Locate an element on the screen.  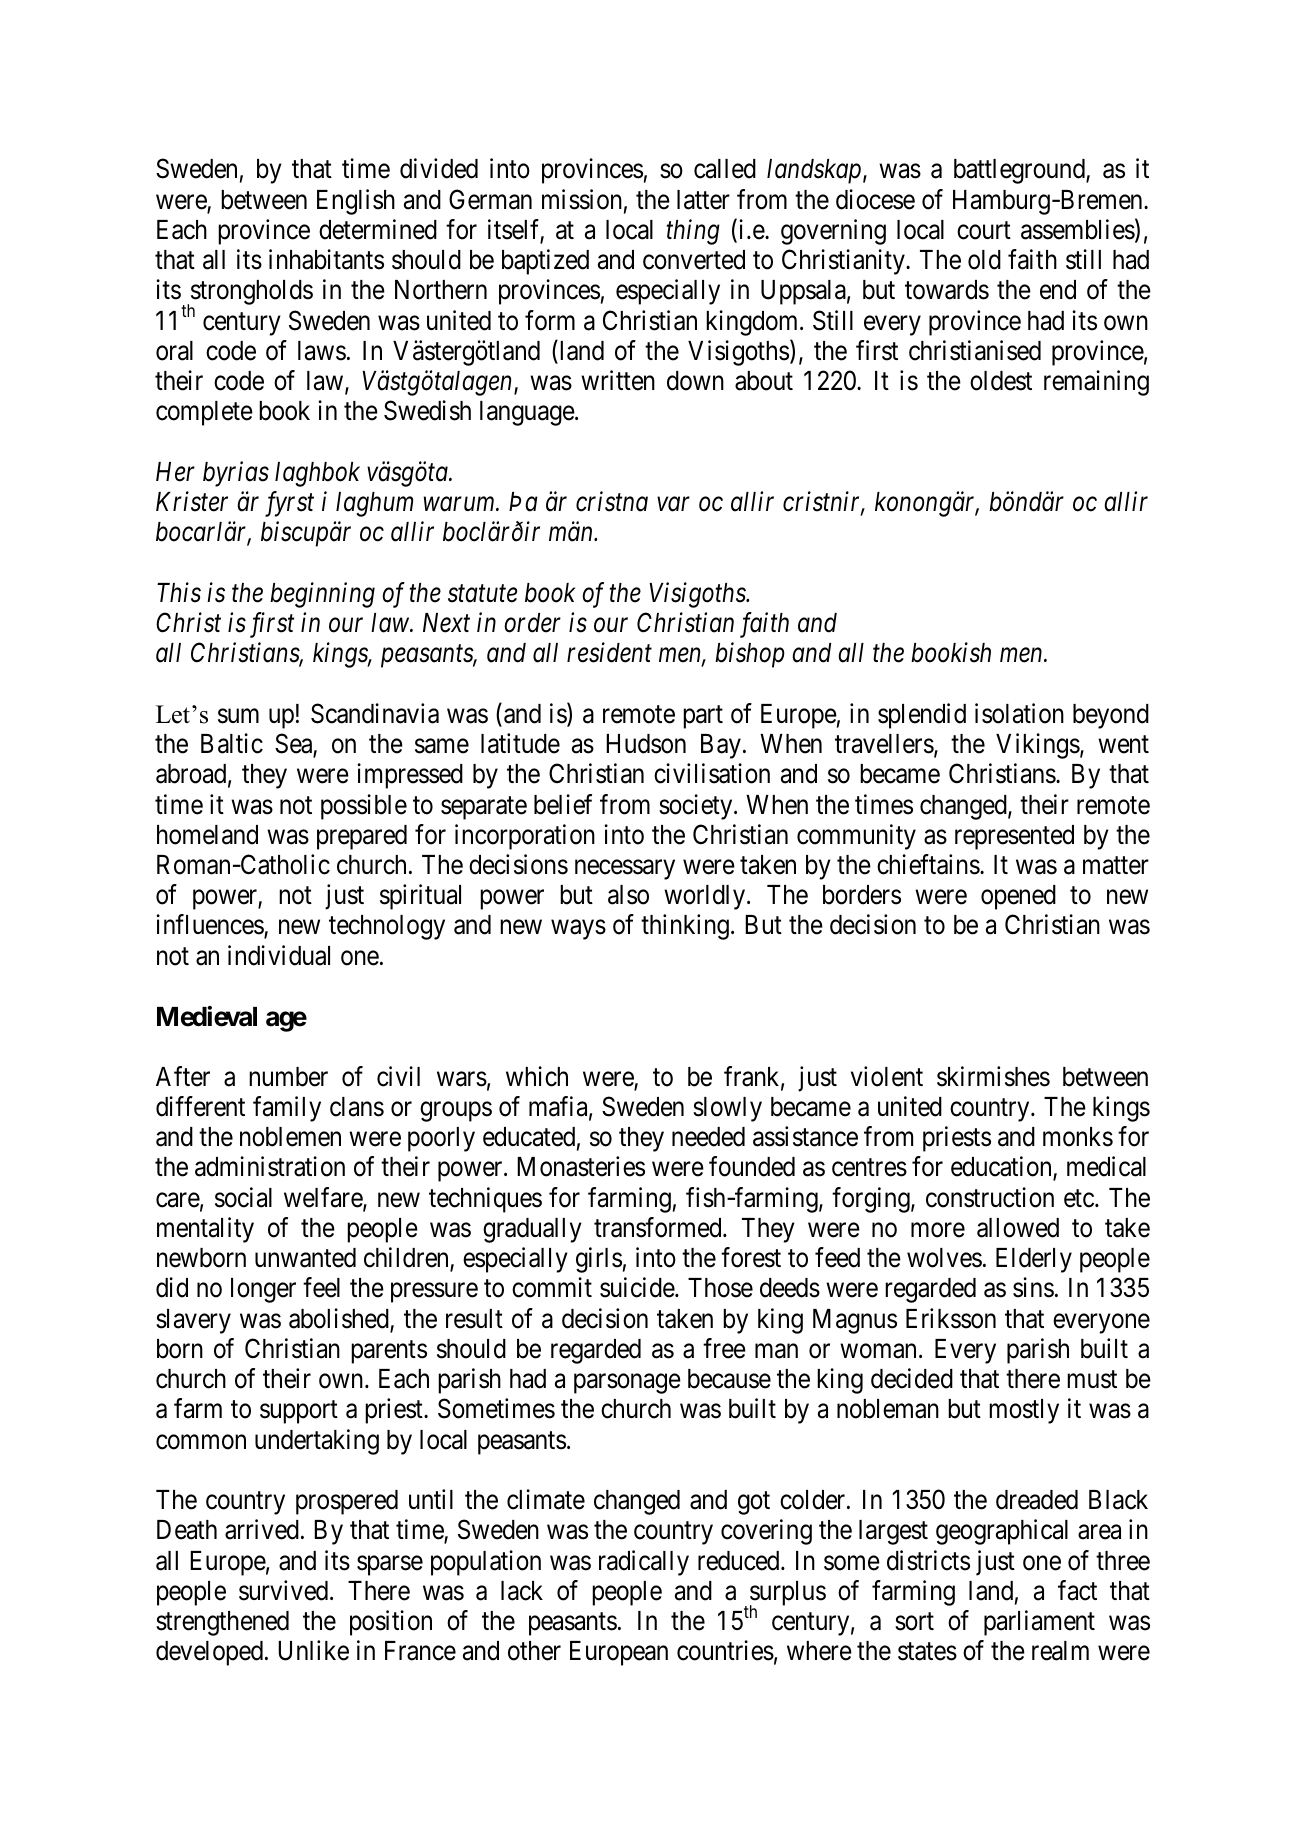
survived is located at coordinates (285, 1590).
